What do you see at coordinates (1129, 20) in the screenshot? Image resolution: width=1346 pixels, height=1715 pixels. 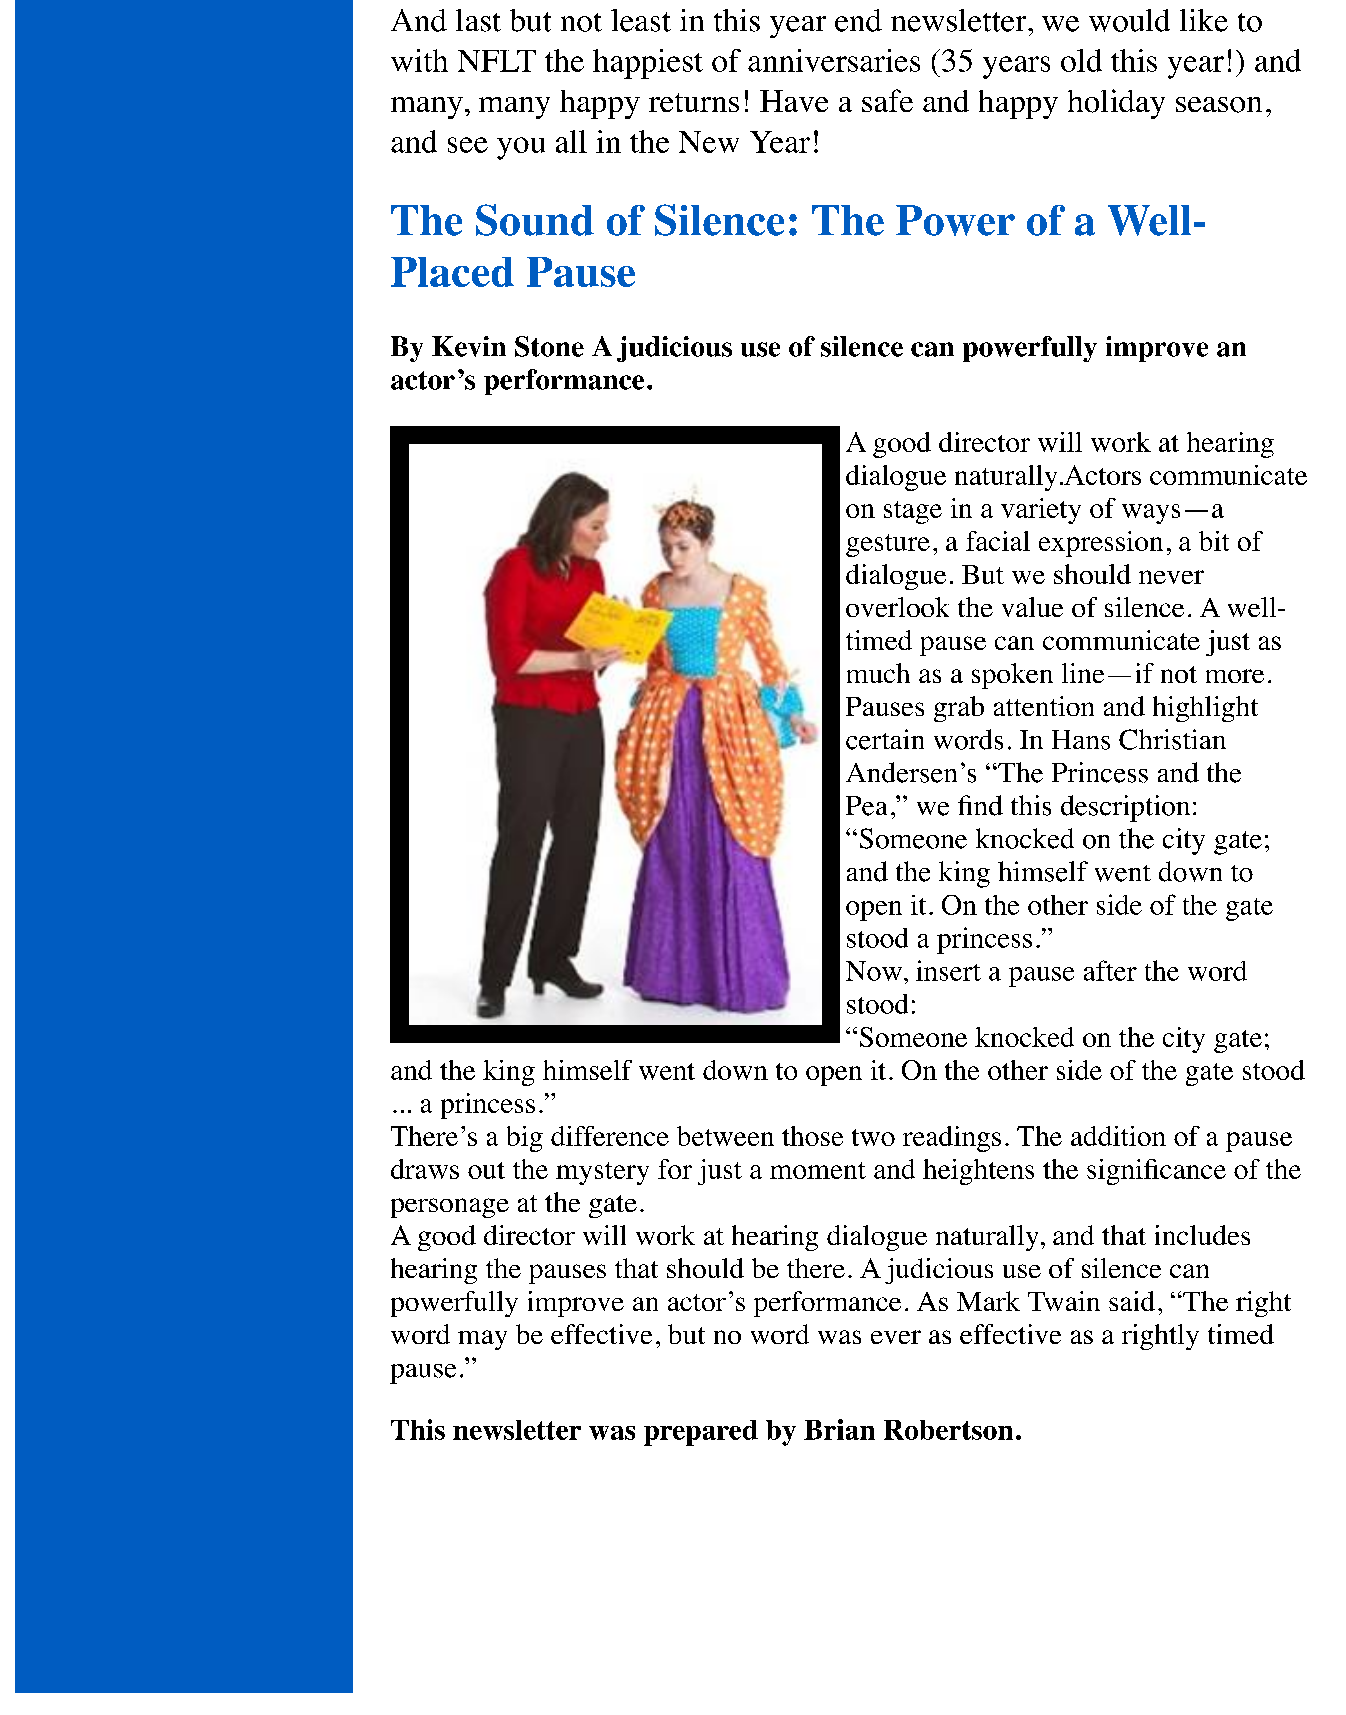 I see `would` at bounding box center [1129, 20].
